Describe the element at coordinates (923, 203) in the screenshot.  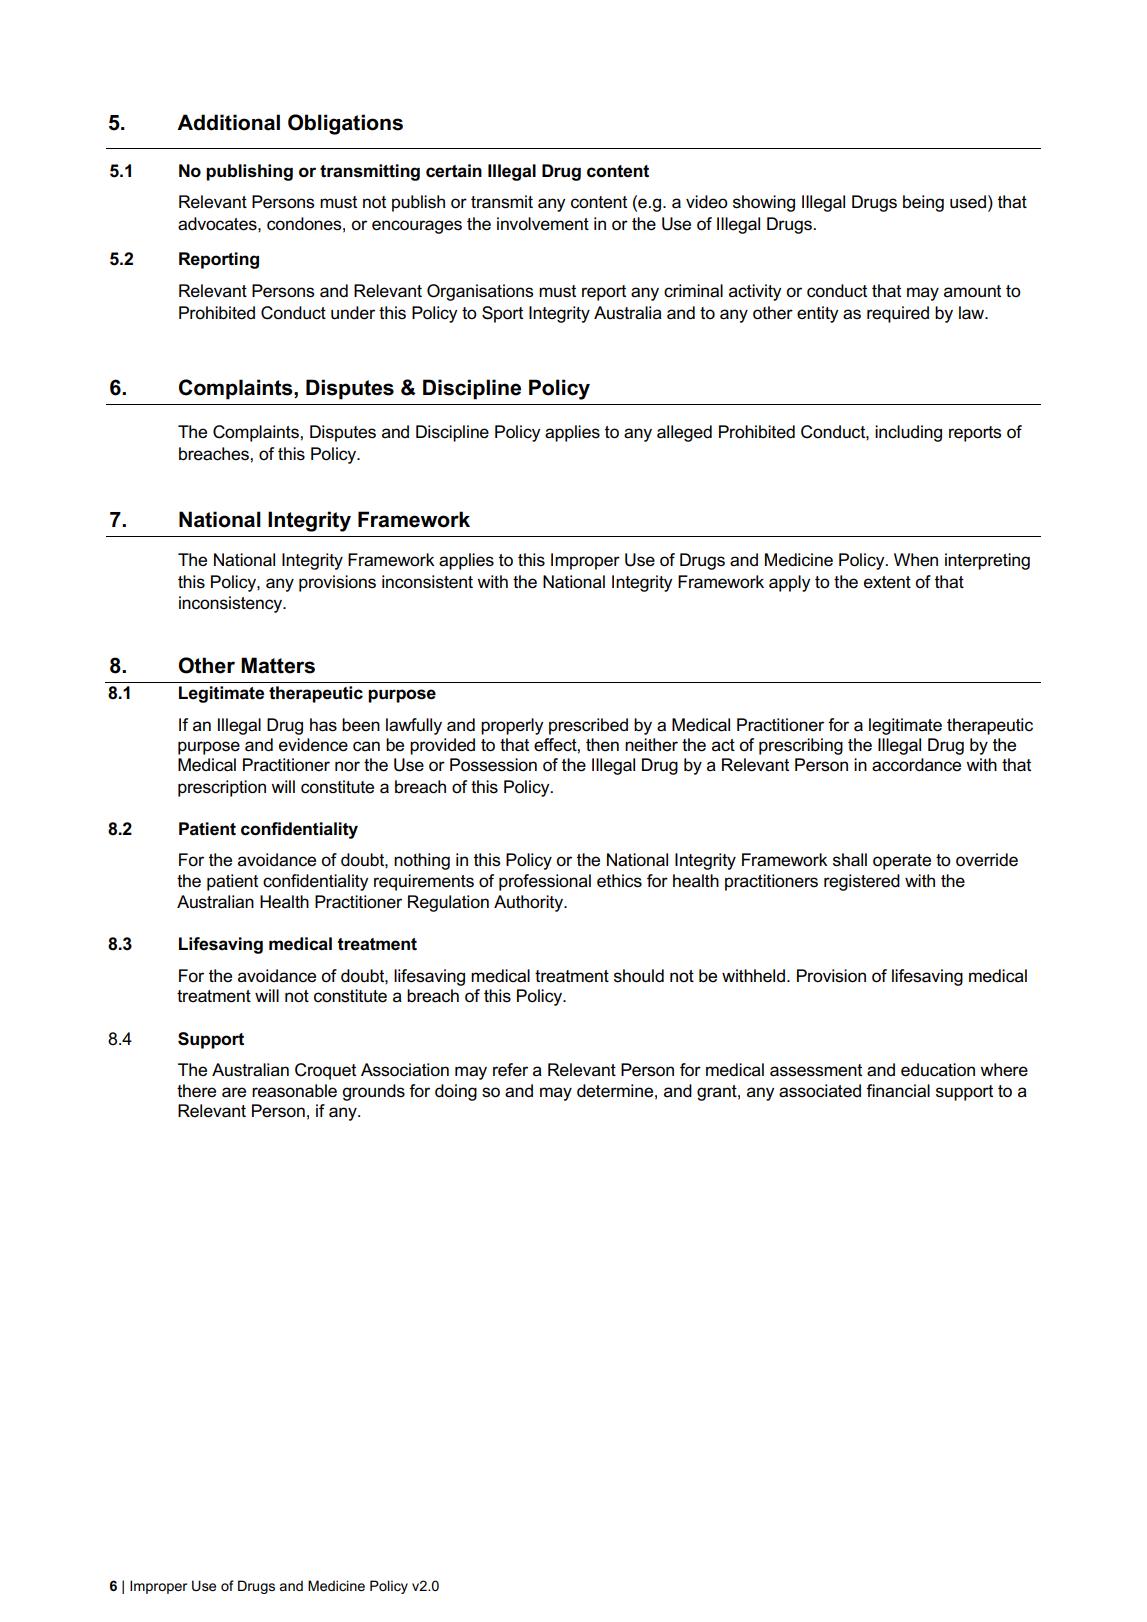
I see `being` at that location.
